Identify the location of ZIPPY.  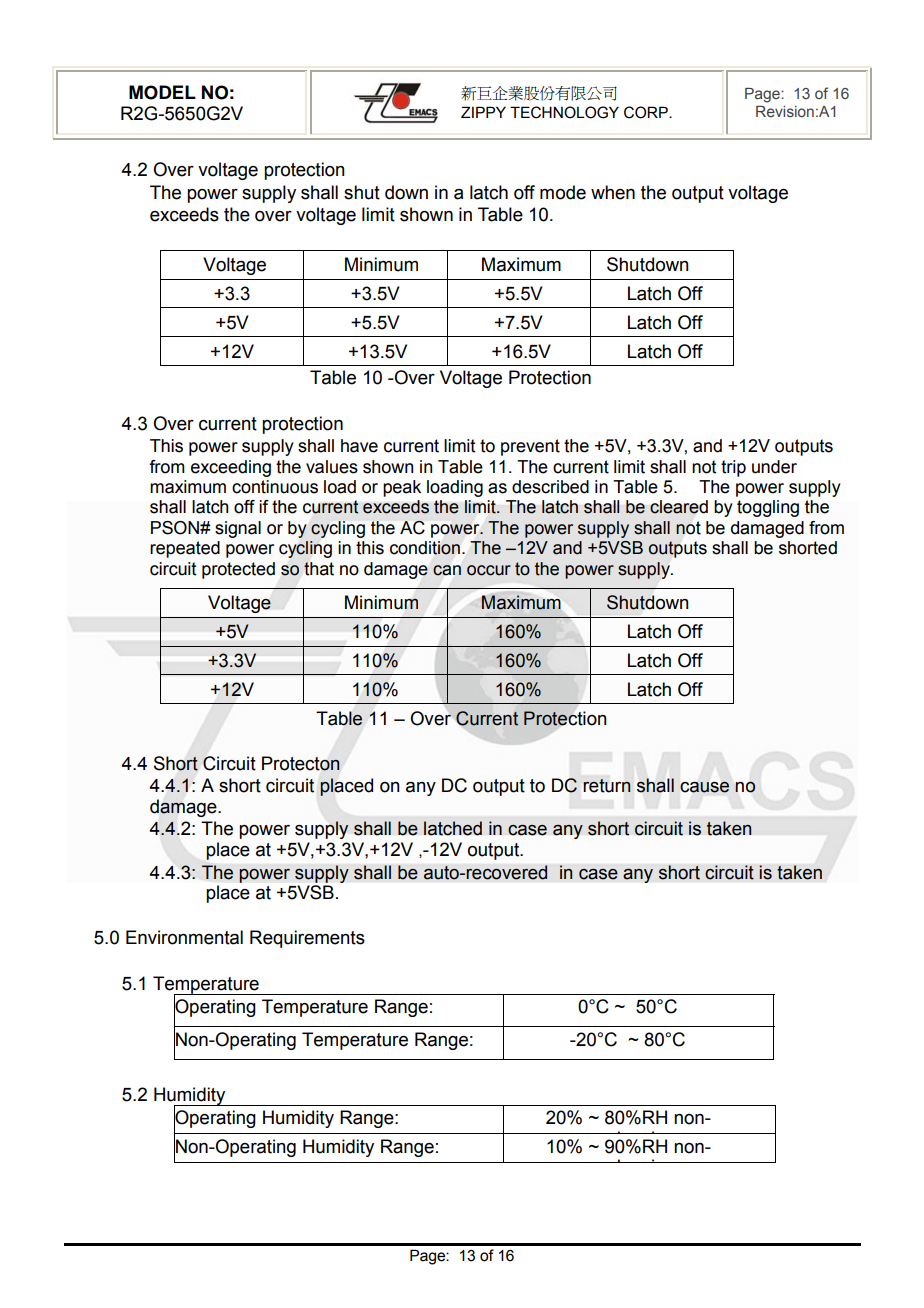
(483, 112).
